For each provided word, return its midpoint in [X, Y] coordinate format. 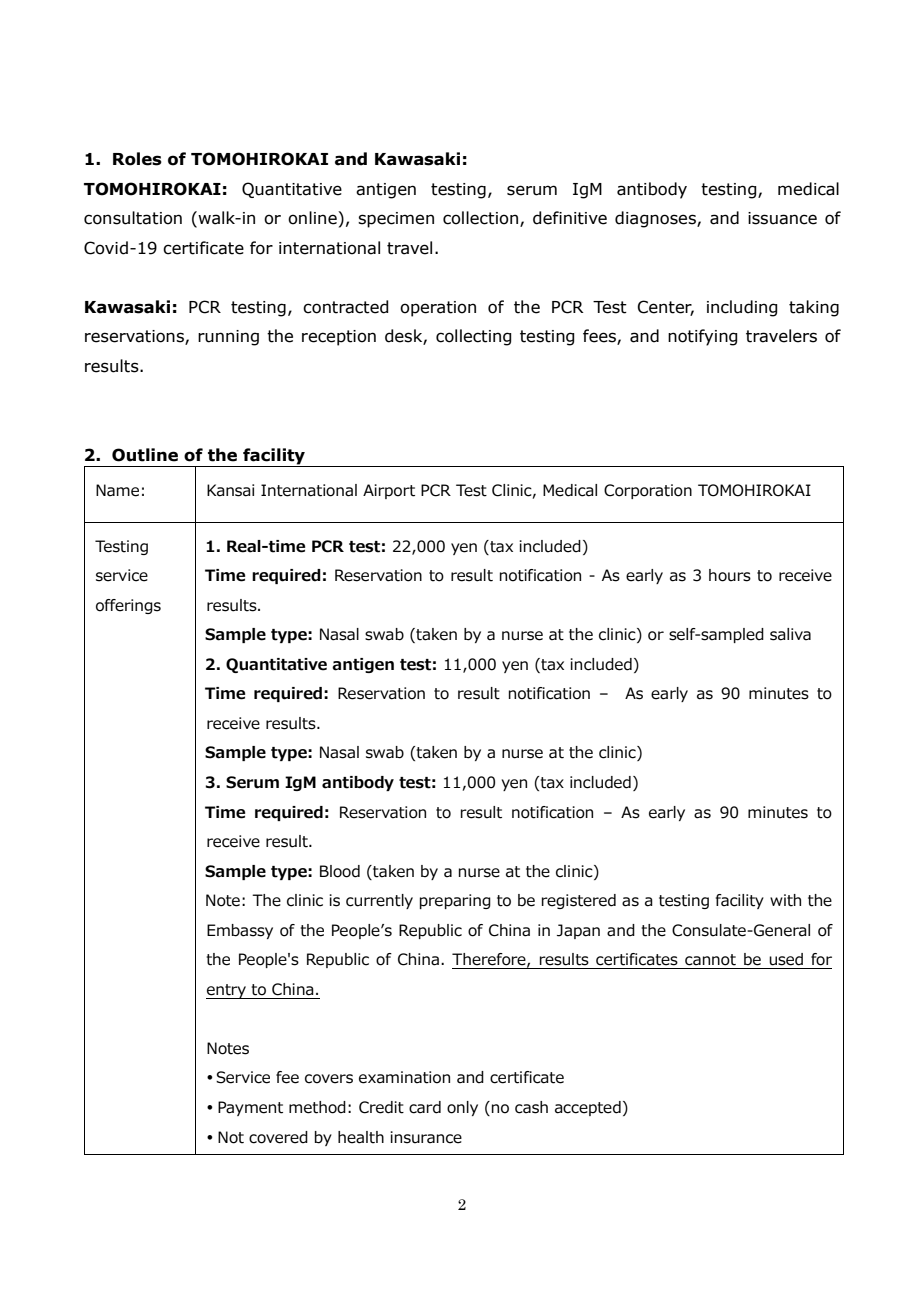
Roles [137, 159]
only [462, 1108]
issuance [782, 218]
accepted [588, 1108]
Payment [250, 1108]
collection [480, 218]
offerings [128, 606]
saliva [790, 634]
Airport [389, 491]
